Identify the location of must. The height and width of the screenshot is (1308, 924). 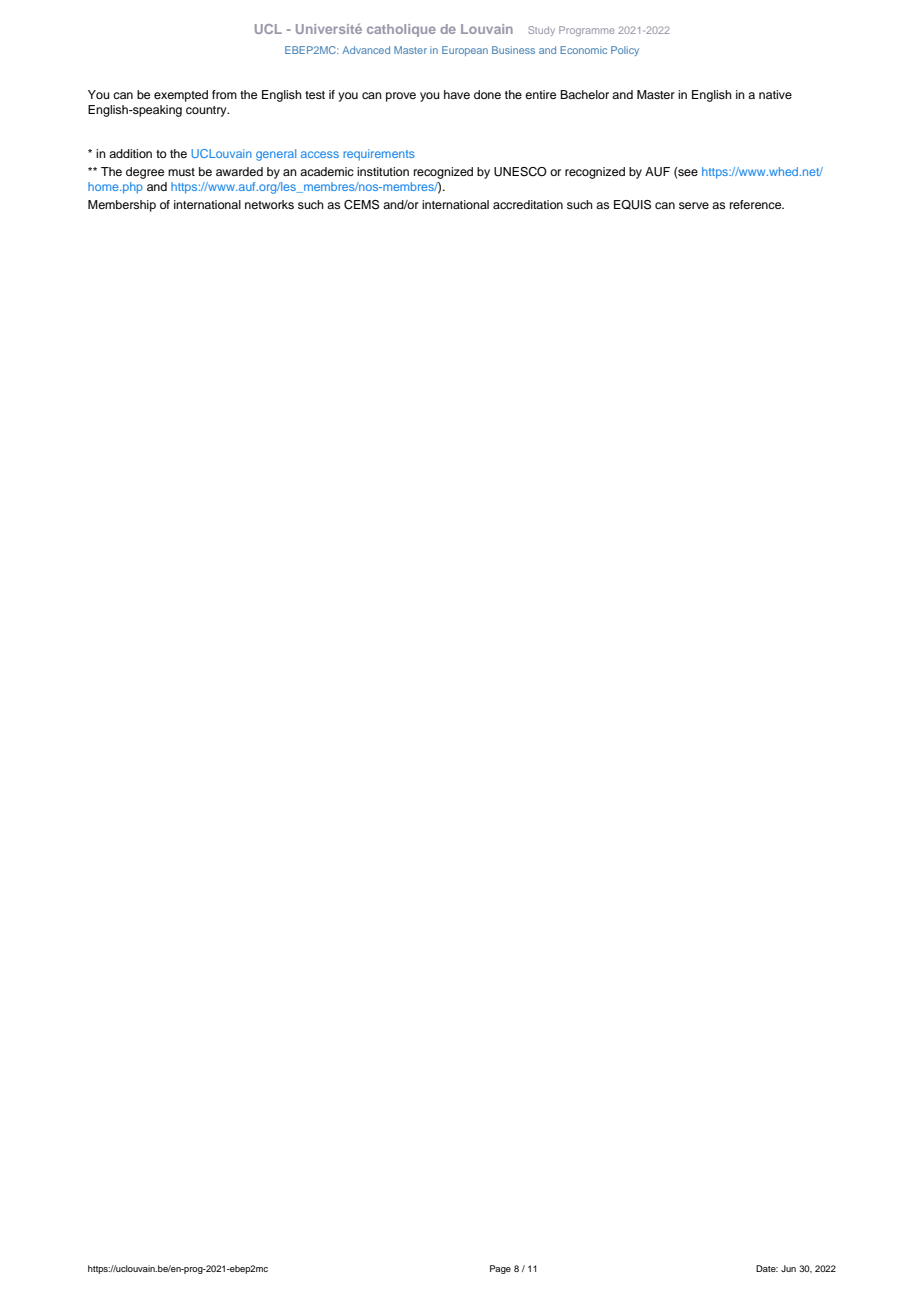
(181, 172).
